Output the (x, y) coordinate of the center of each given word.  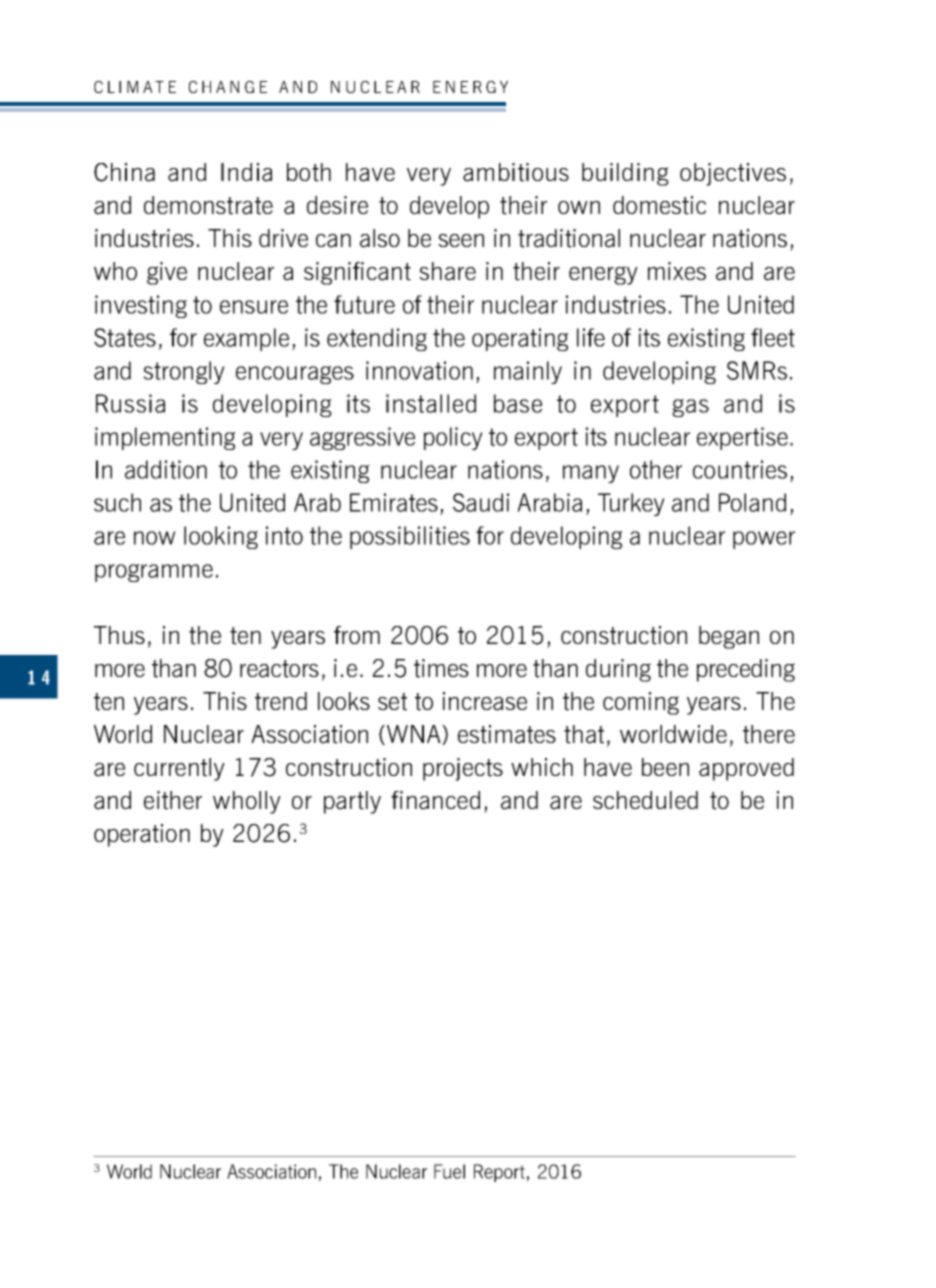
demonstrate (208, 205)
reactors (279, 669)
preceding (746, 670)
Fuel (449, 1171)
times (441, 668)
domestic (659, 205)
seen (461, 240)
